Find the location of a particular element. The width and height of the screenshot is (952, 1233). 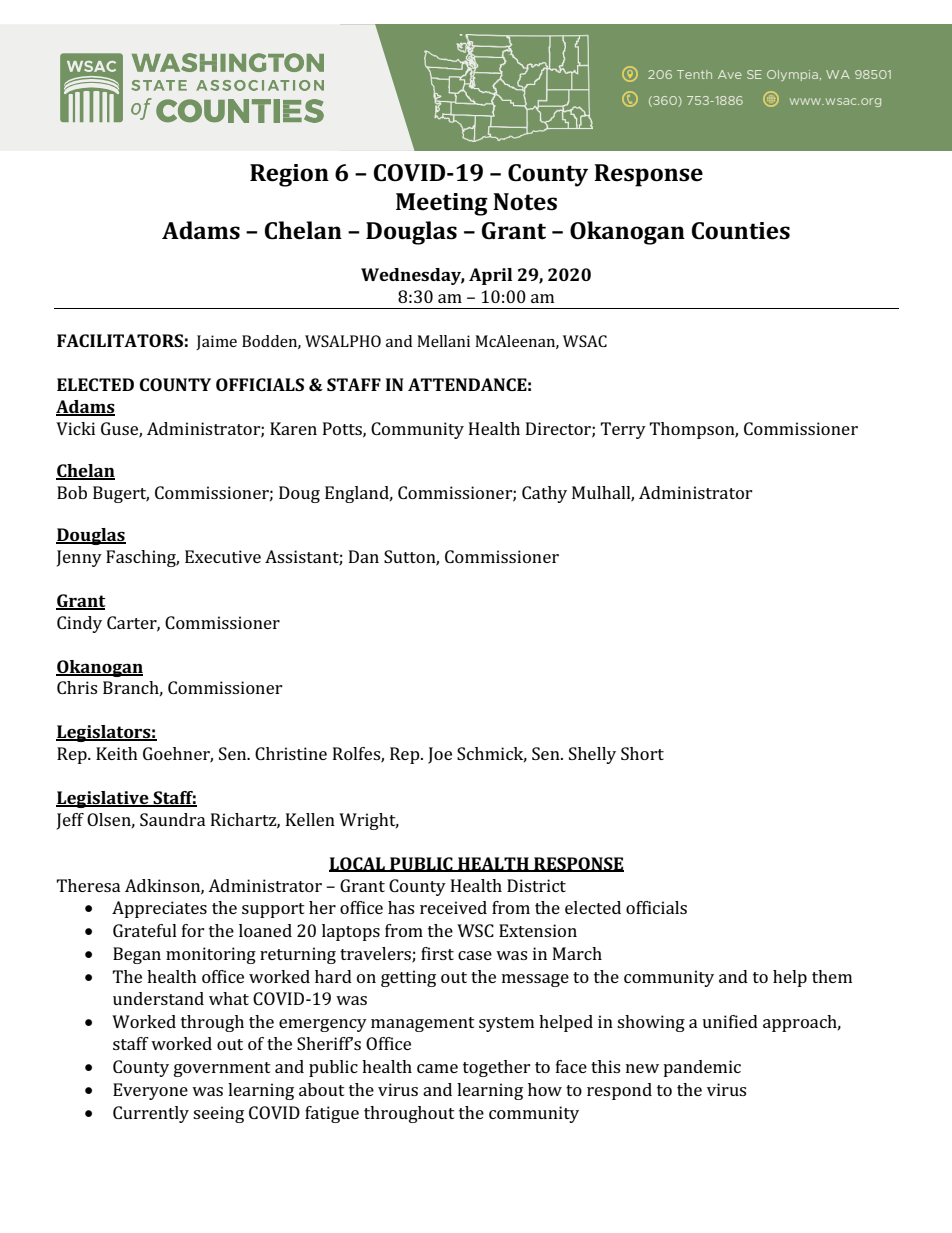

Region is located at coordinates (289, 175).
